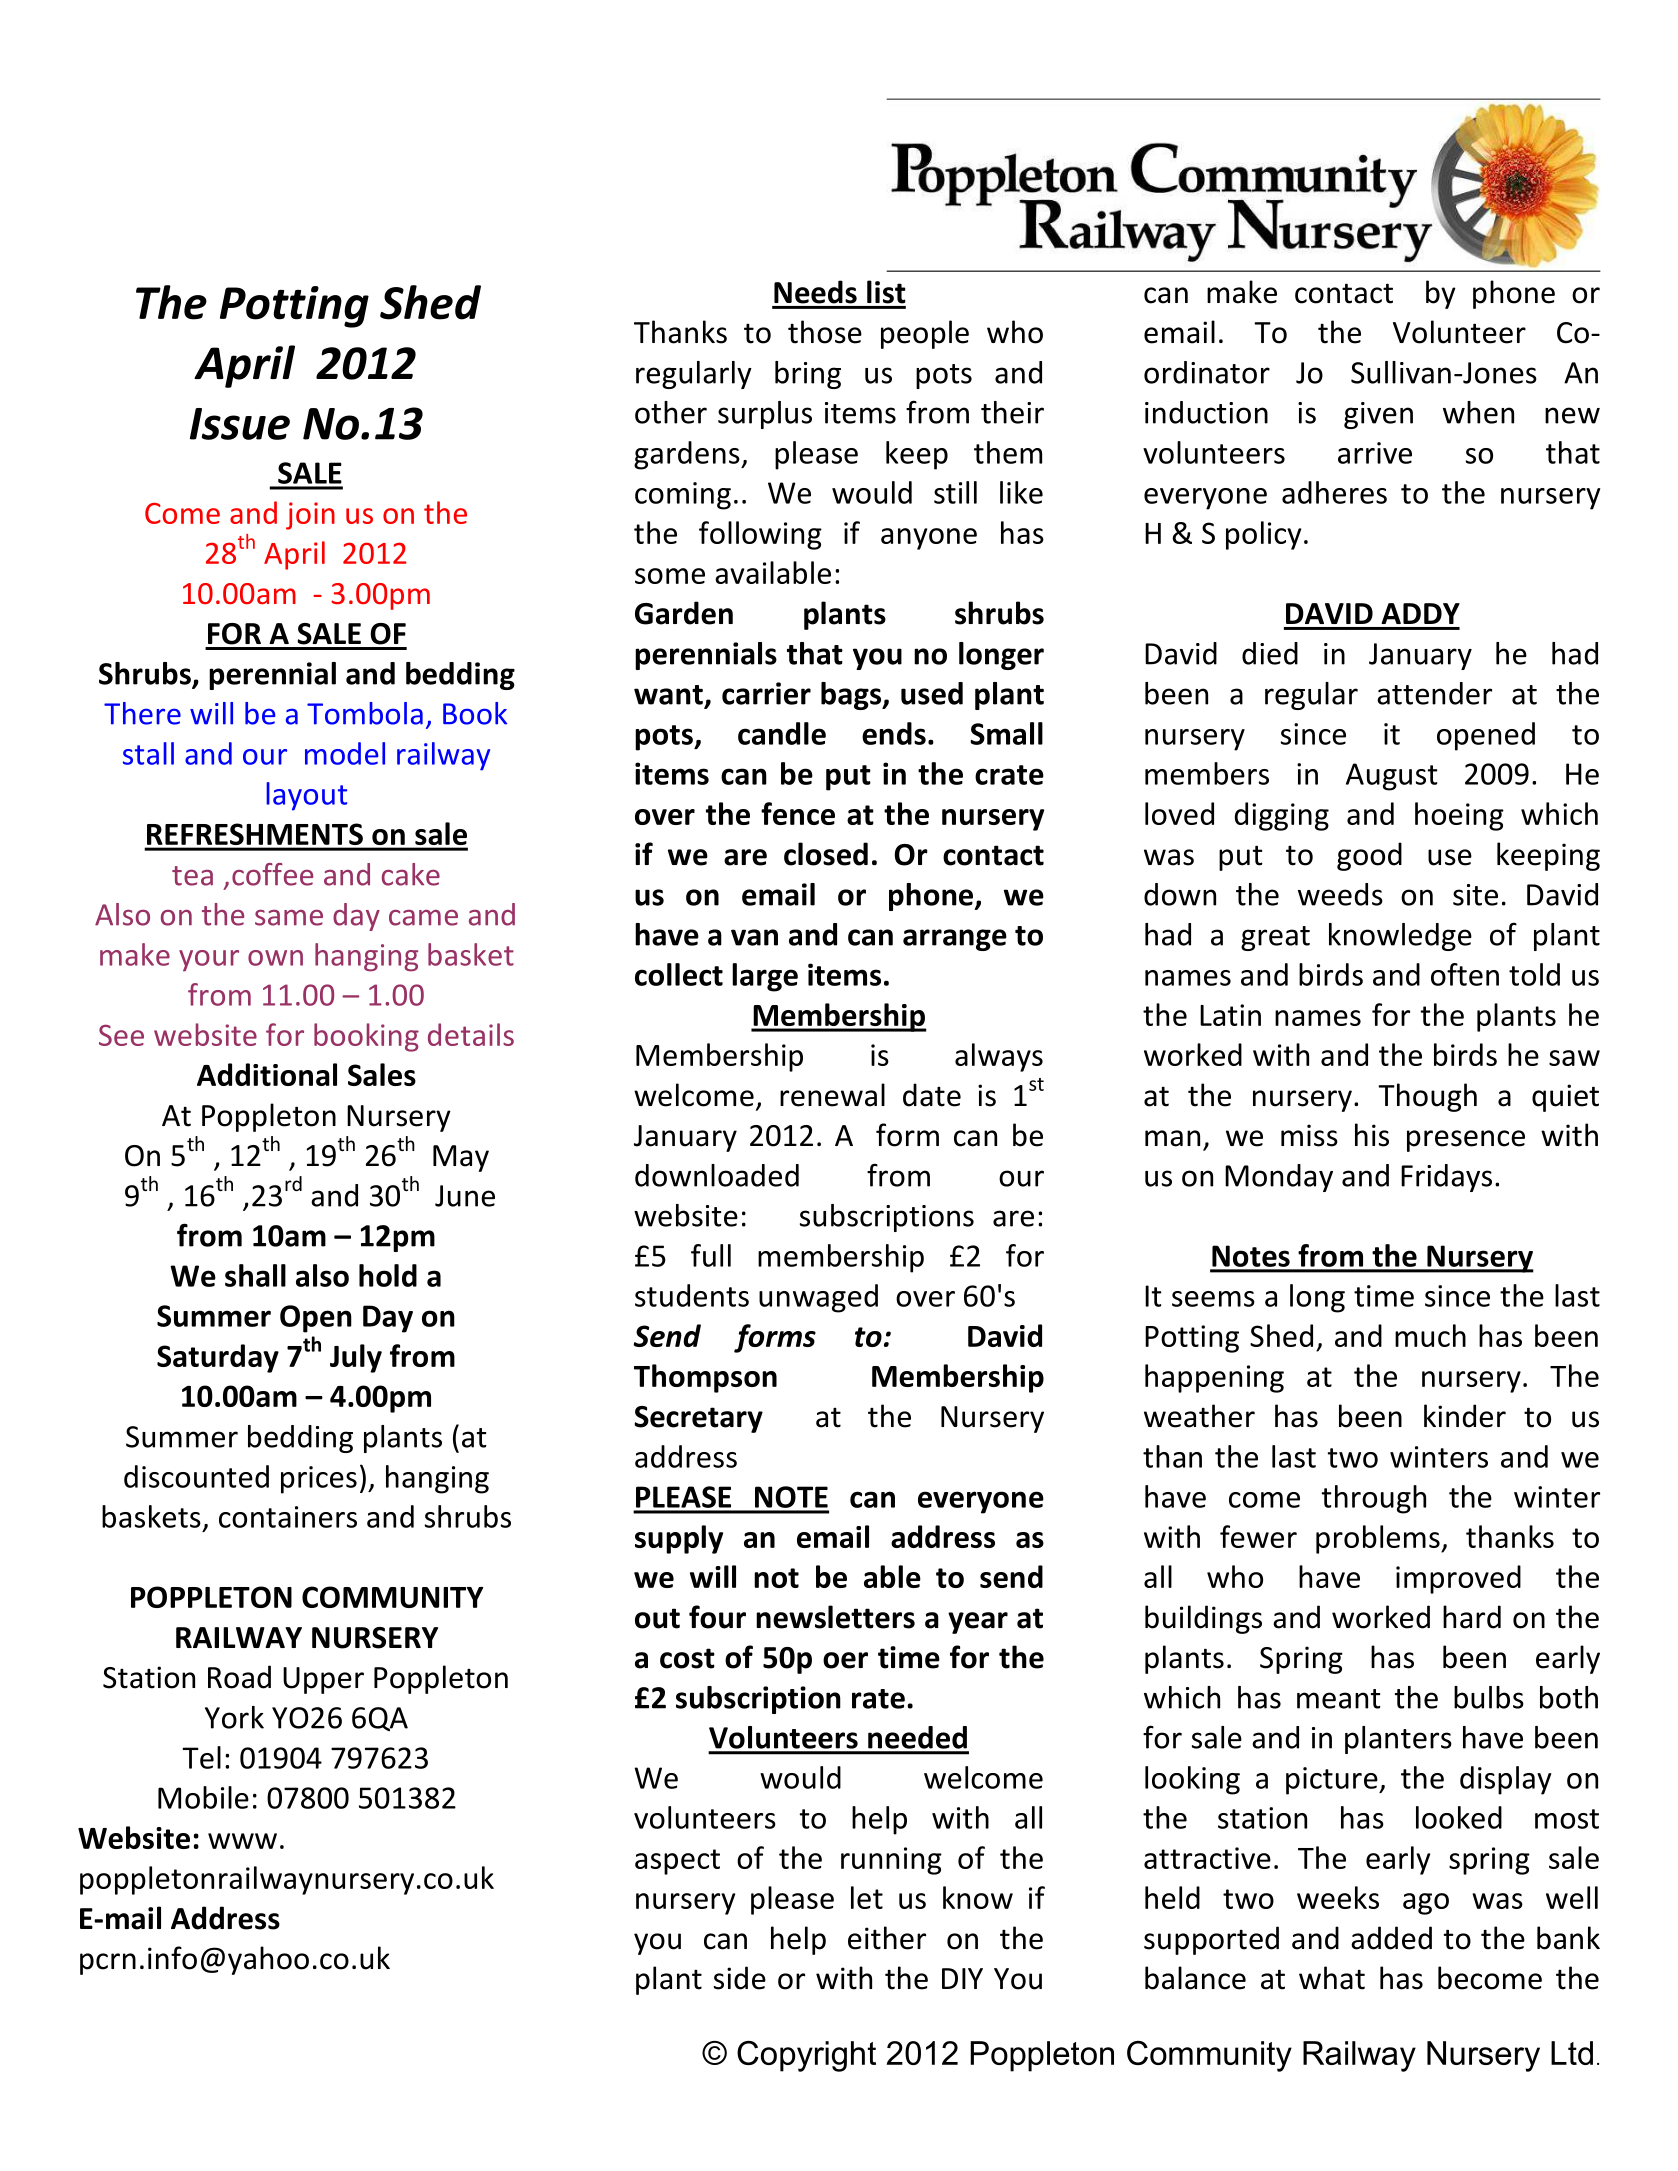 This screenshot has height=2171, width=1678. What do you see at coordinates (806, 2056) in the screenshot?
I see `Copyright` at bounding box center [806, 2056].
